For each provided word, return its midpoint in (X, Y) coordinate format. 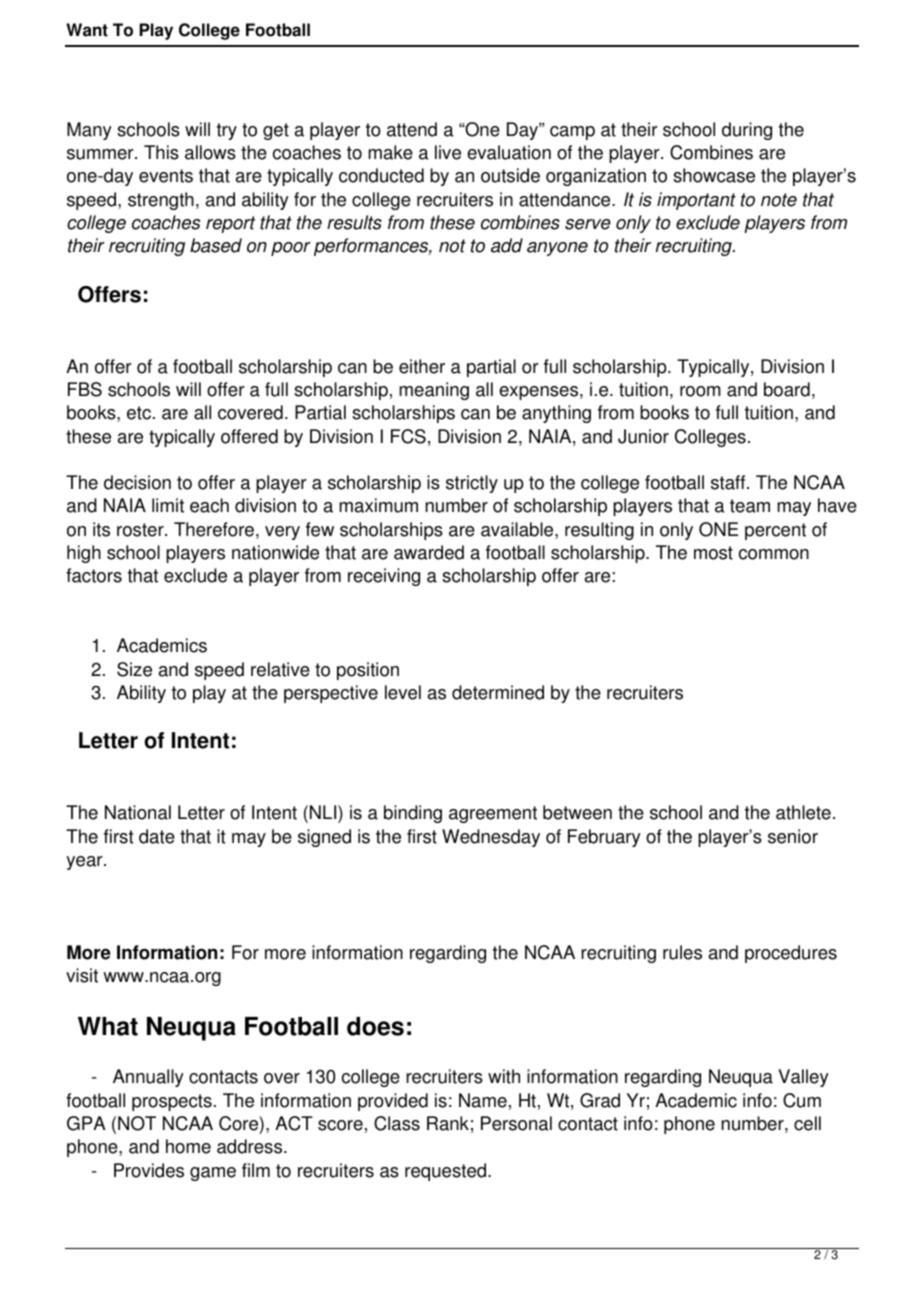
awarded (429, 552)
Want (87, 30)
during (747, 131)
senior (793, 836)
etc (139, 413)
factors (94, 575)
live (448, 152)
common (774, 554)
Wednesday (491, 838)
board (787, 389)
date (157, 836)
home (188, 1146)
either (422, 366)
